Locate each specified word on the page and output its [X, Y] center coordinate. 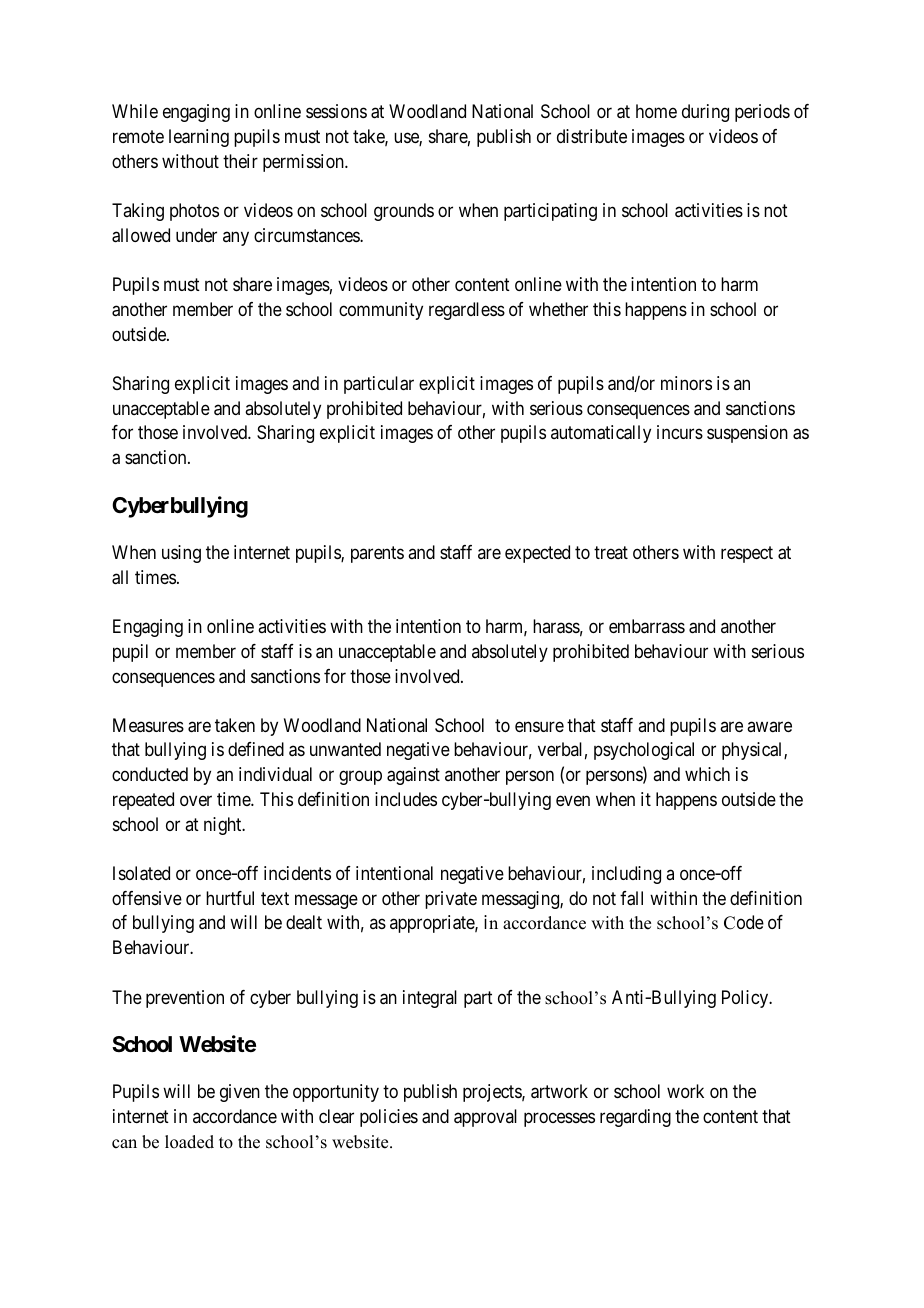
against [413, 776]
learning [199, 138]
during [705, 113]
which [707, 774]
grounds [404, 212]
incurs [680, 432]
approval [485, 1118]
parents [377, 554]
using [181, 554]
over [196, 800]
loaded [189, 1142]
